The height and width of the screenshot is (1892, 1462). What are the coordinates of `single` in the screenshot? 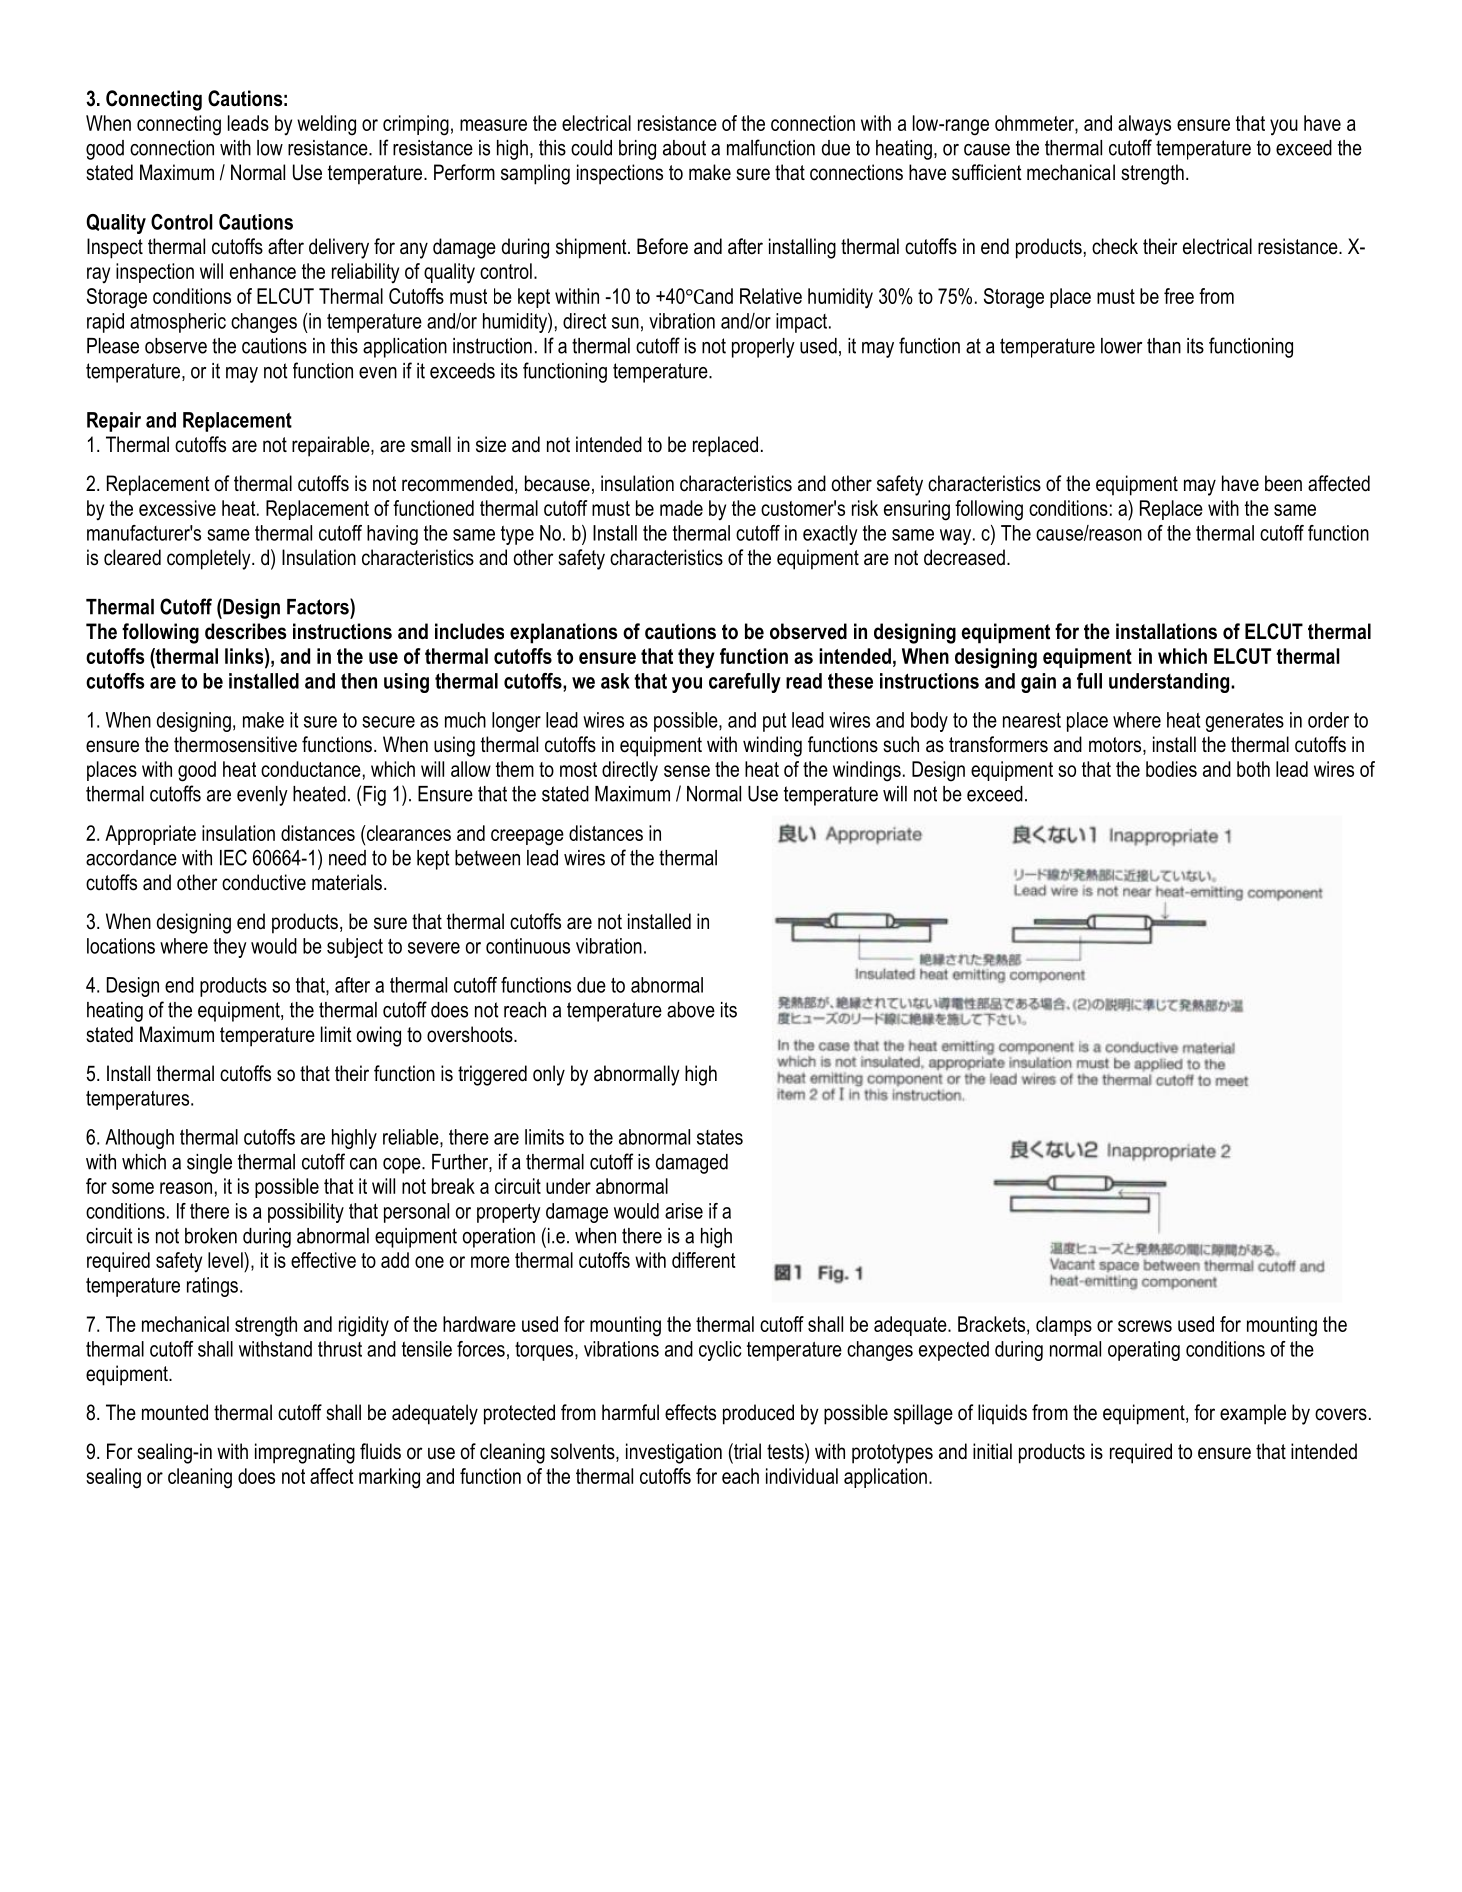 It's located at (209, 1164).
